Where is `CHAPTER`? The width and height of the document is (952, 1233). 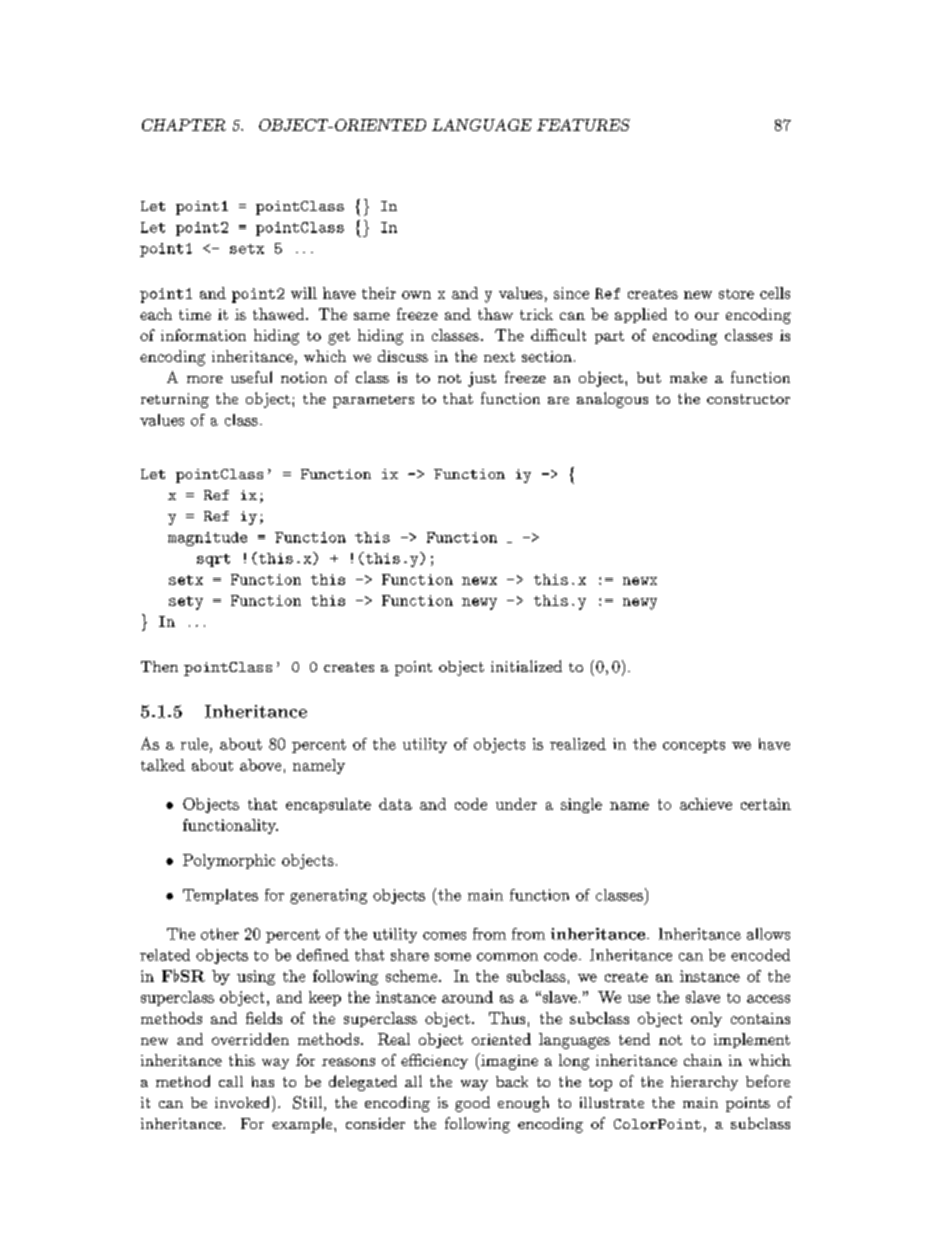 CHAPTER is located at coordinates (184, 125).
